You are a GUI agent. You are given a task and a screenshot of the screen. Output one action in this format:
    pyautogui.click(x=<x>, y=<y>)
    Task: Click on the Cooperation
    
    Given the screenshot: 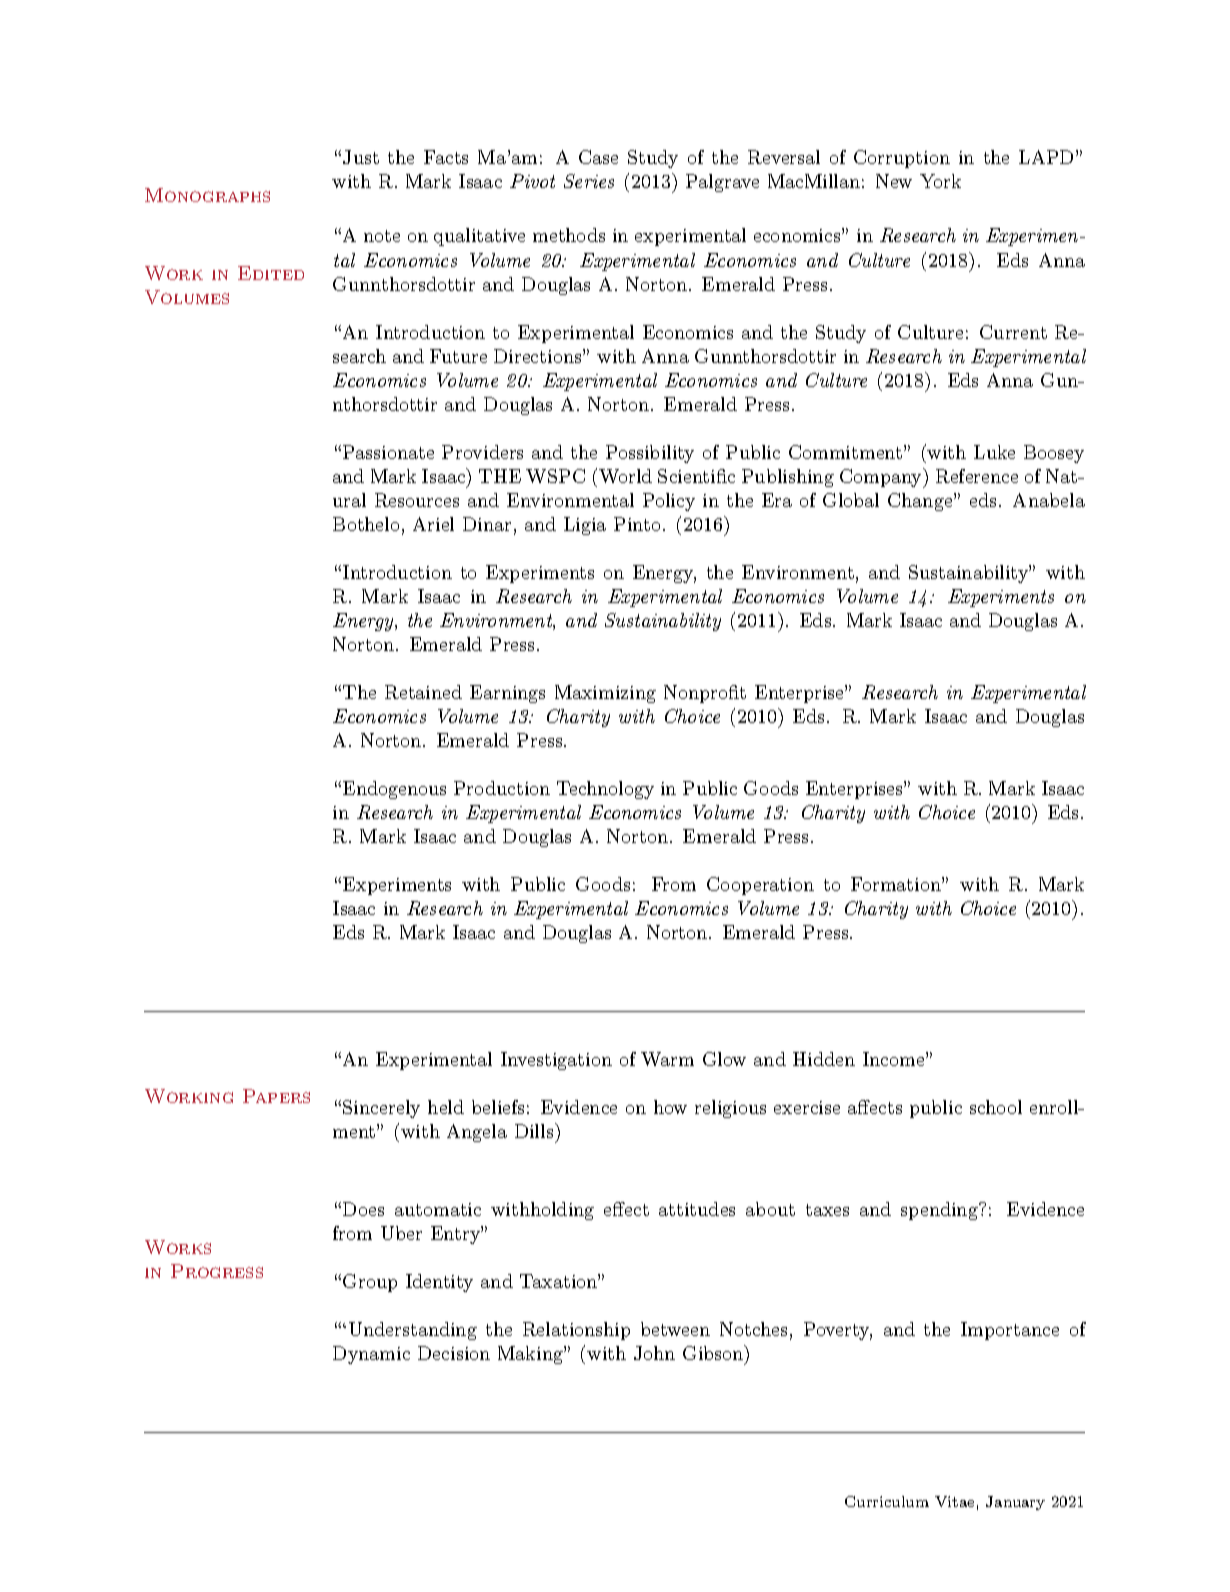 What is the action you would take?
    pyautogui.click(x=760, y=886)
